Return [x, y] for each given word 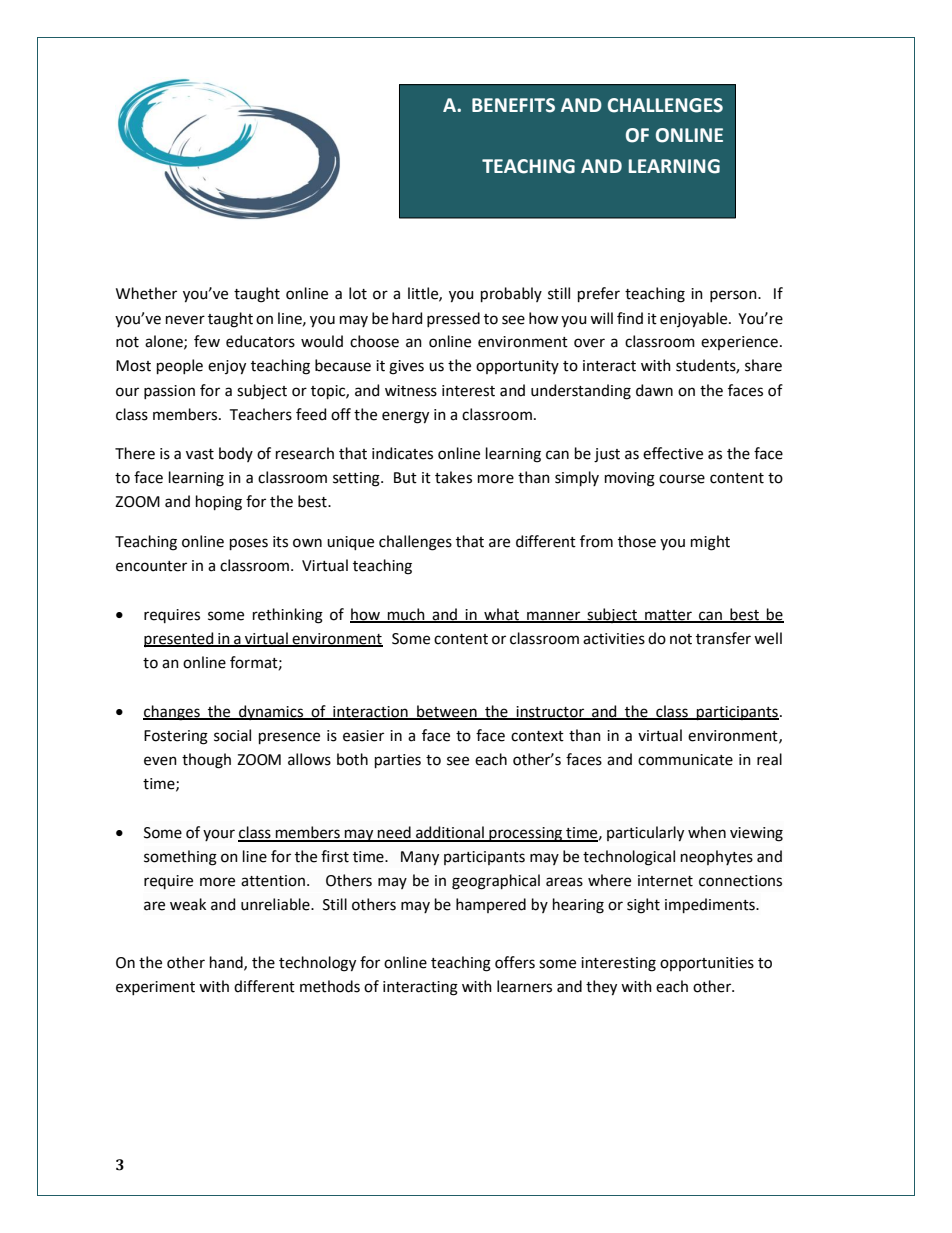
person [734, 296]
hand [227, 963]
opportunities [707, 964]
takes [453, 477]
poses [249, 544]
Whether [146, 293]
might [710, 543]
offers [515, 962]
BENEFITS [513, 105]
